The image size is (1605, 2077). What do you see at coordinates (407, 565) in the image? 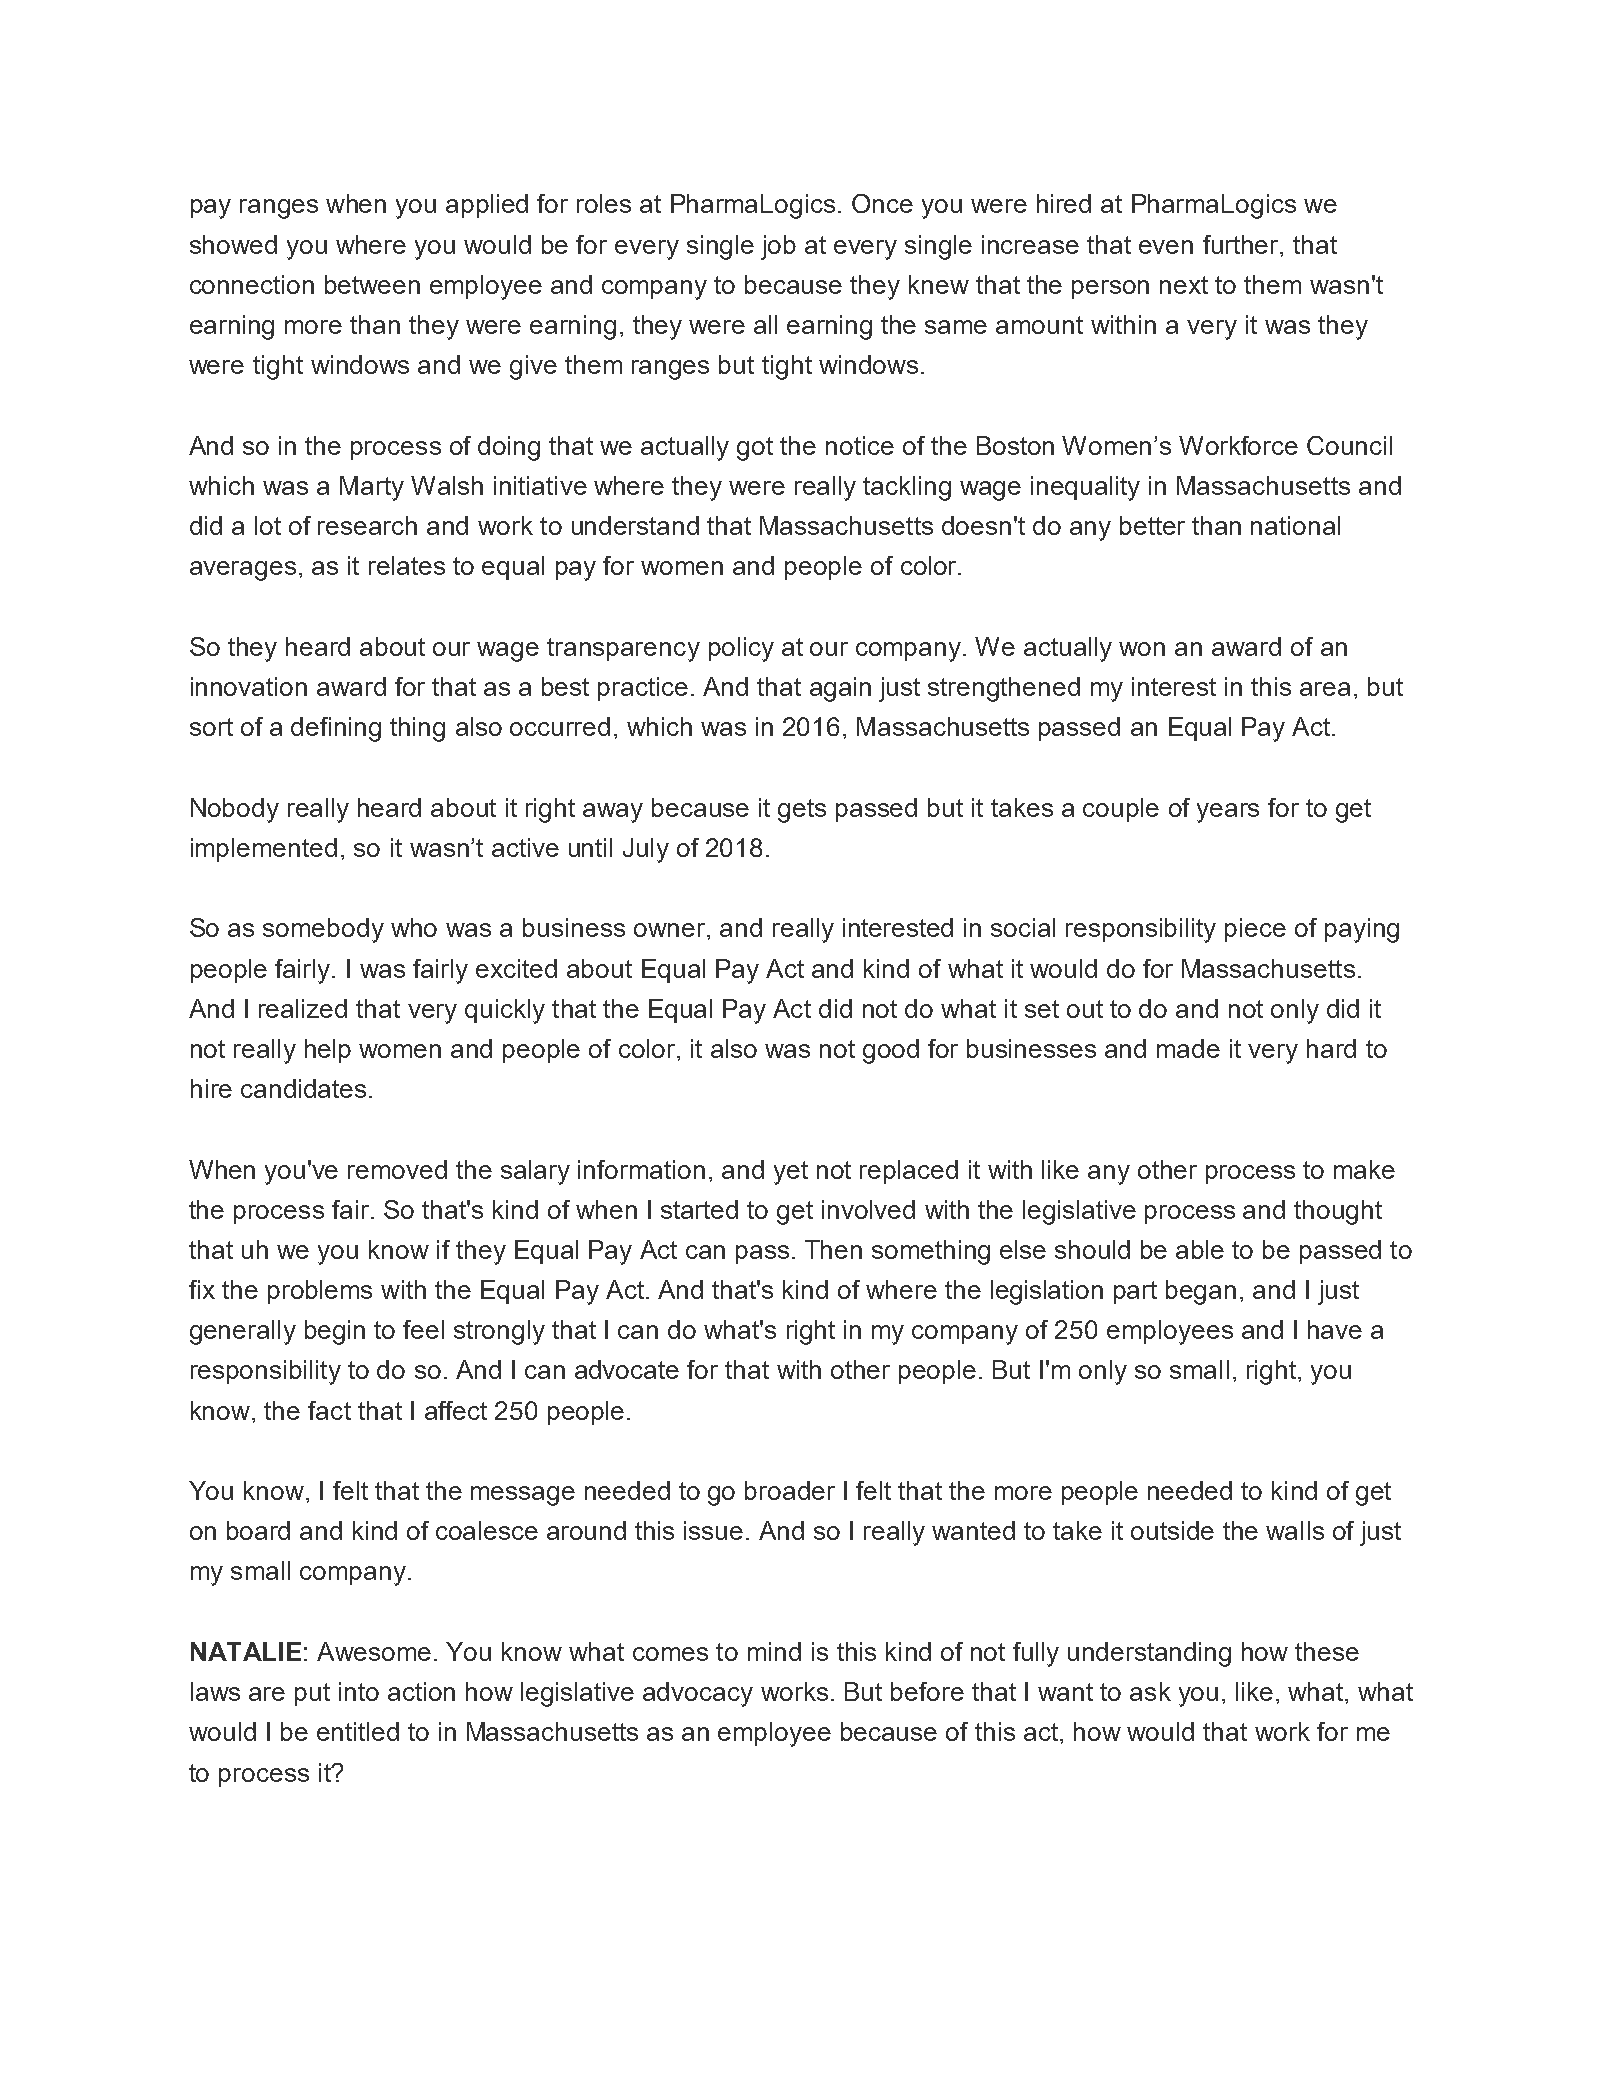
I see `relates` at bounding box center [407, 565].
